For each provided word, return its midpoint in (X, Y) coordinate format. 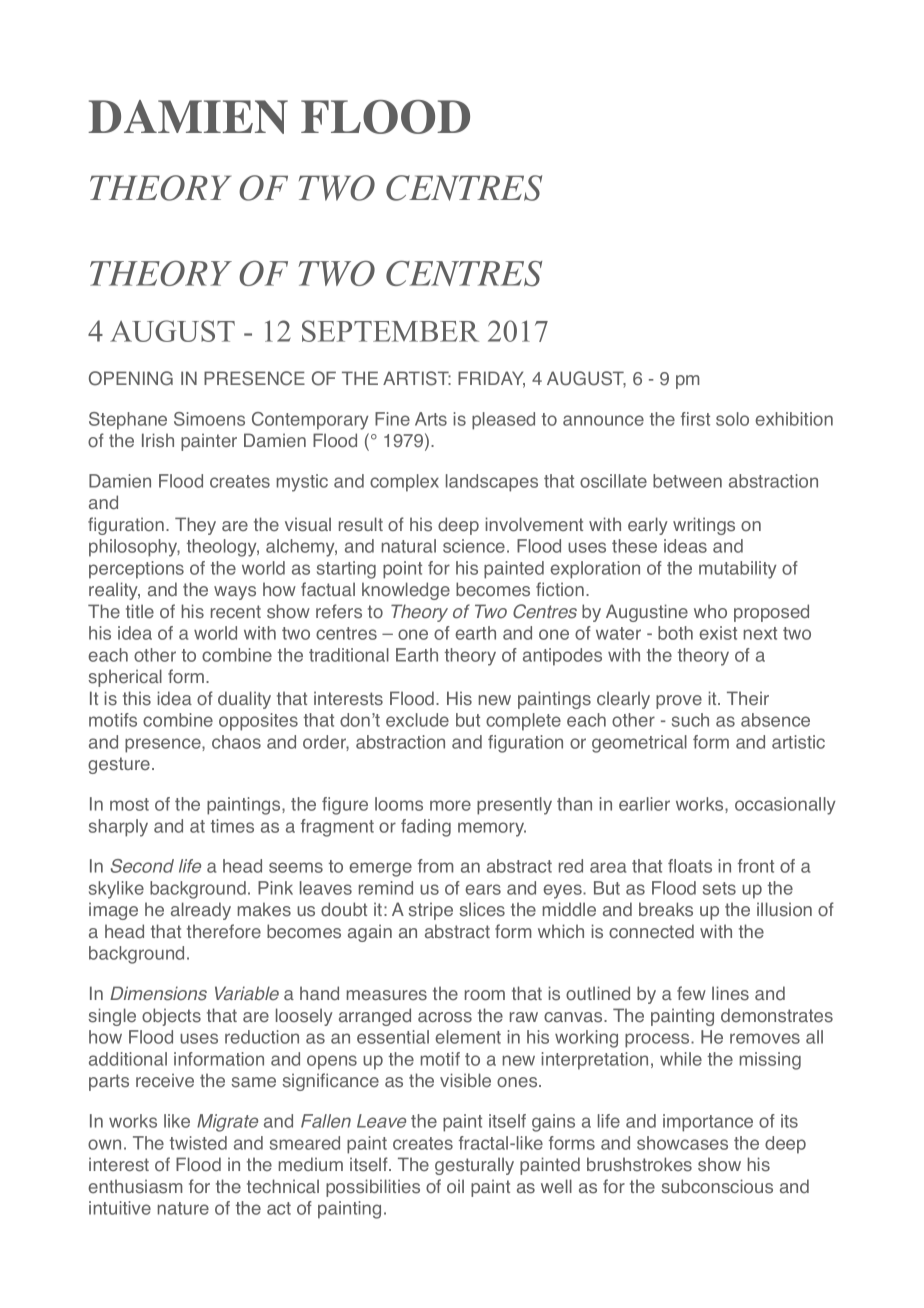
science (474, 546)
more (450, 805)
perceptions (136, 570)
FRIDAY (491, 379)
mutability (738, 570)
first (695, 419)
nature (183, 1208)
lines (730, 993)
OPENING (131, 378)
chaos (236, 742)
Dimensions (158, 993)
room (485, 995)
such (690, 720)
